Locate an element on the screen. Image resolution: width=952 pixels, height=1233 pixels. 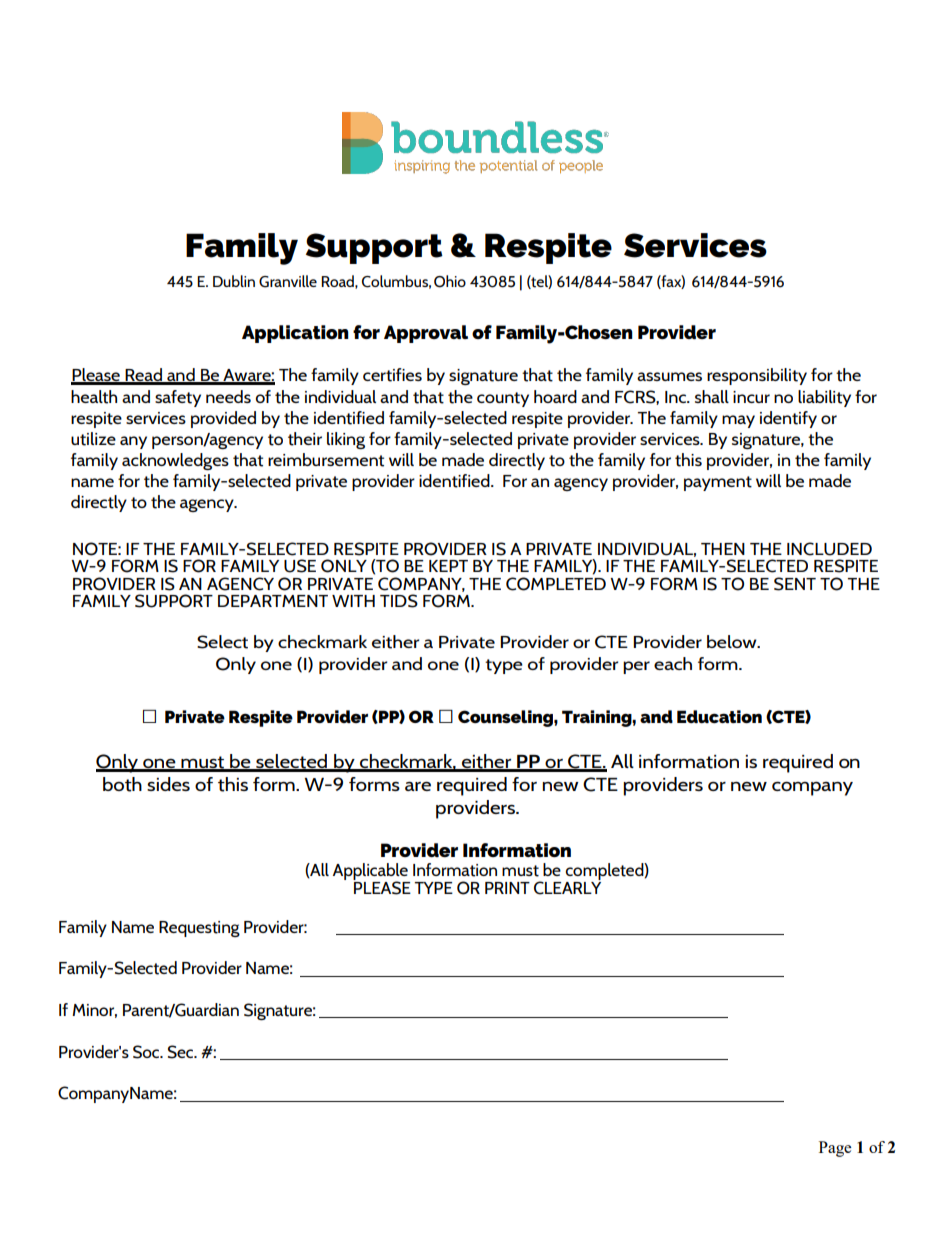
KEPT is located at coordinates (448, 566).
